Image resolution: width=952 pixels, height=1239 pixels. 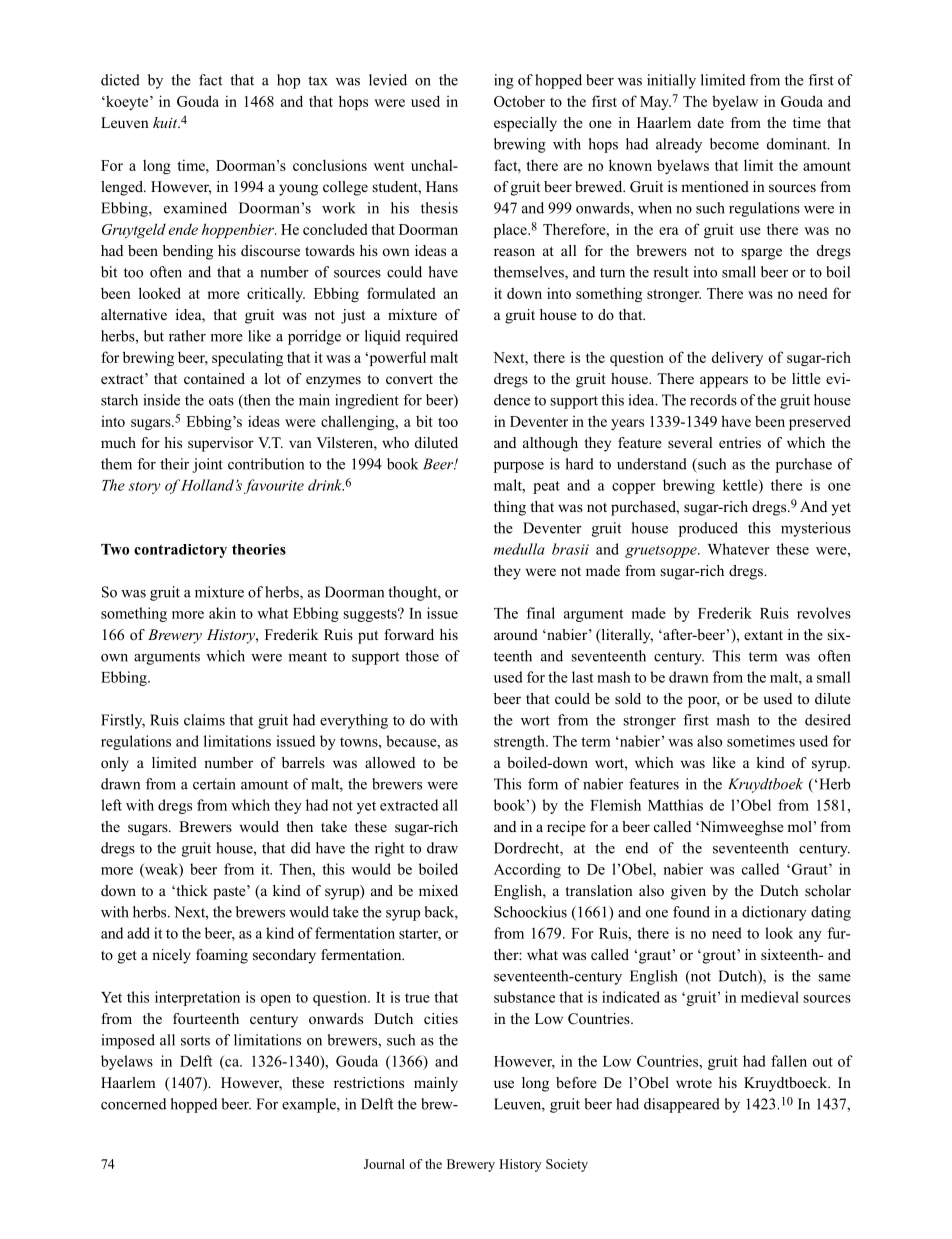 I want to click on contained, so click(x=214, y=378).
